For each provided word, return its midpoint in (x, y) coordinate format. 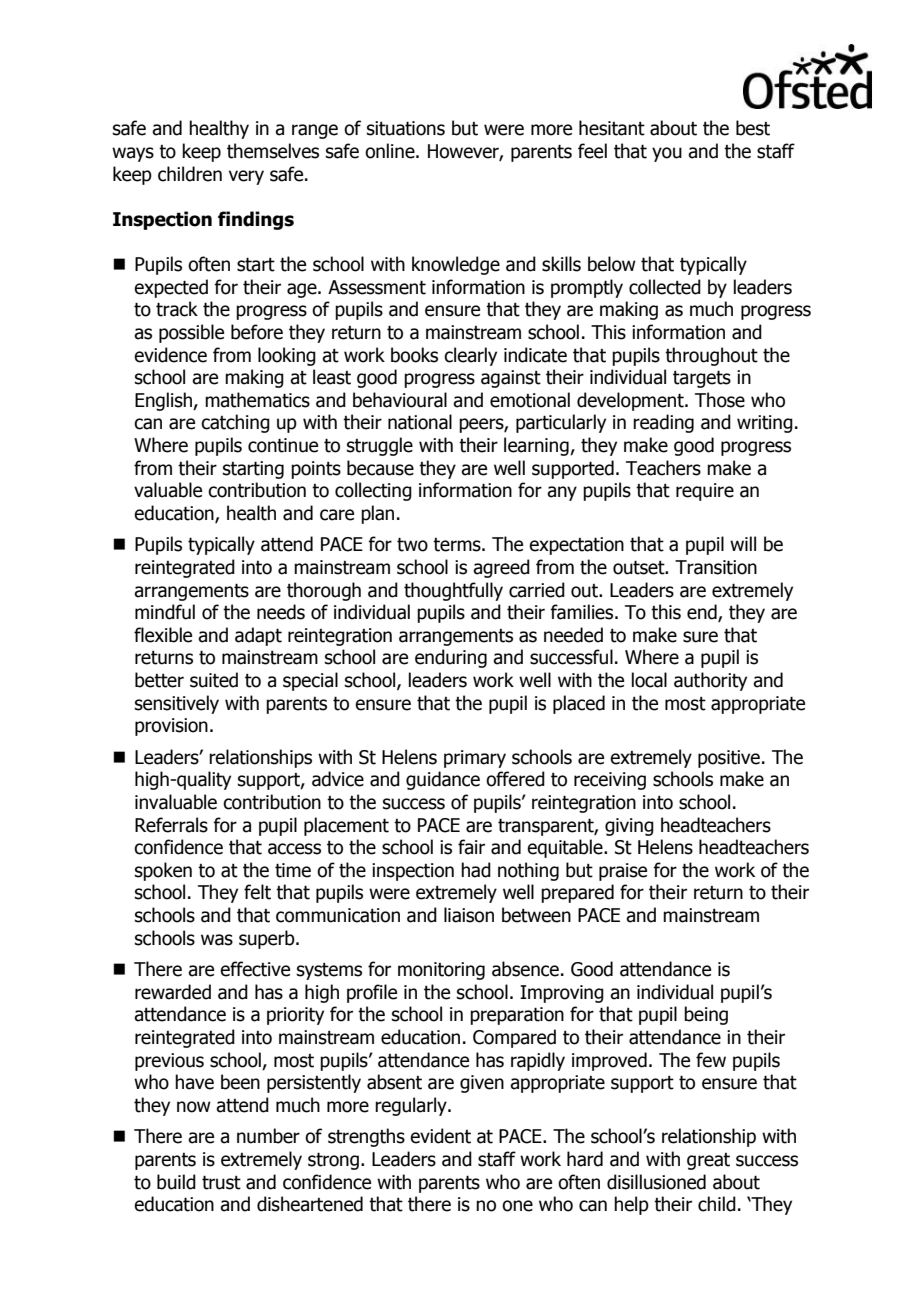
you (667, 154)
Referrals (171, 825)
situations (406, 128)
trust (221, 1182)
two (412, 544)
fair (471, 847)
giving (629, 827)
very (246, 177)
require (705, 492)
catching (235, 423)
